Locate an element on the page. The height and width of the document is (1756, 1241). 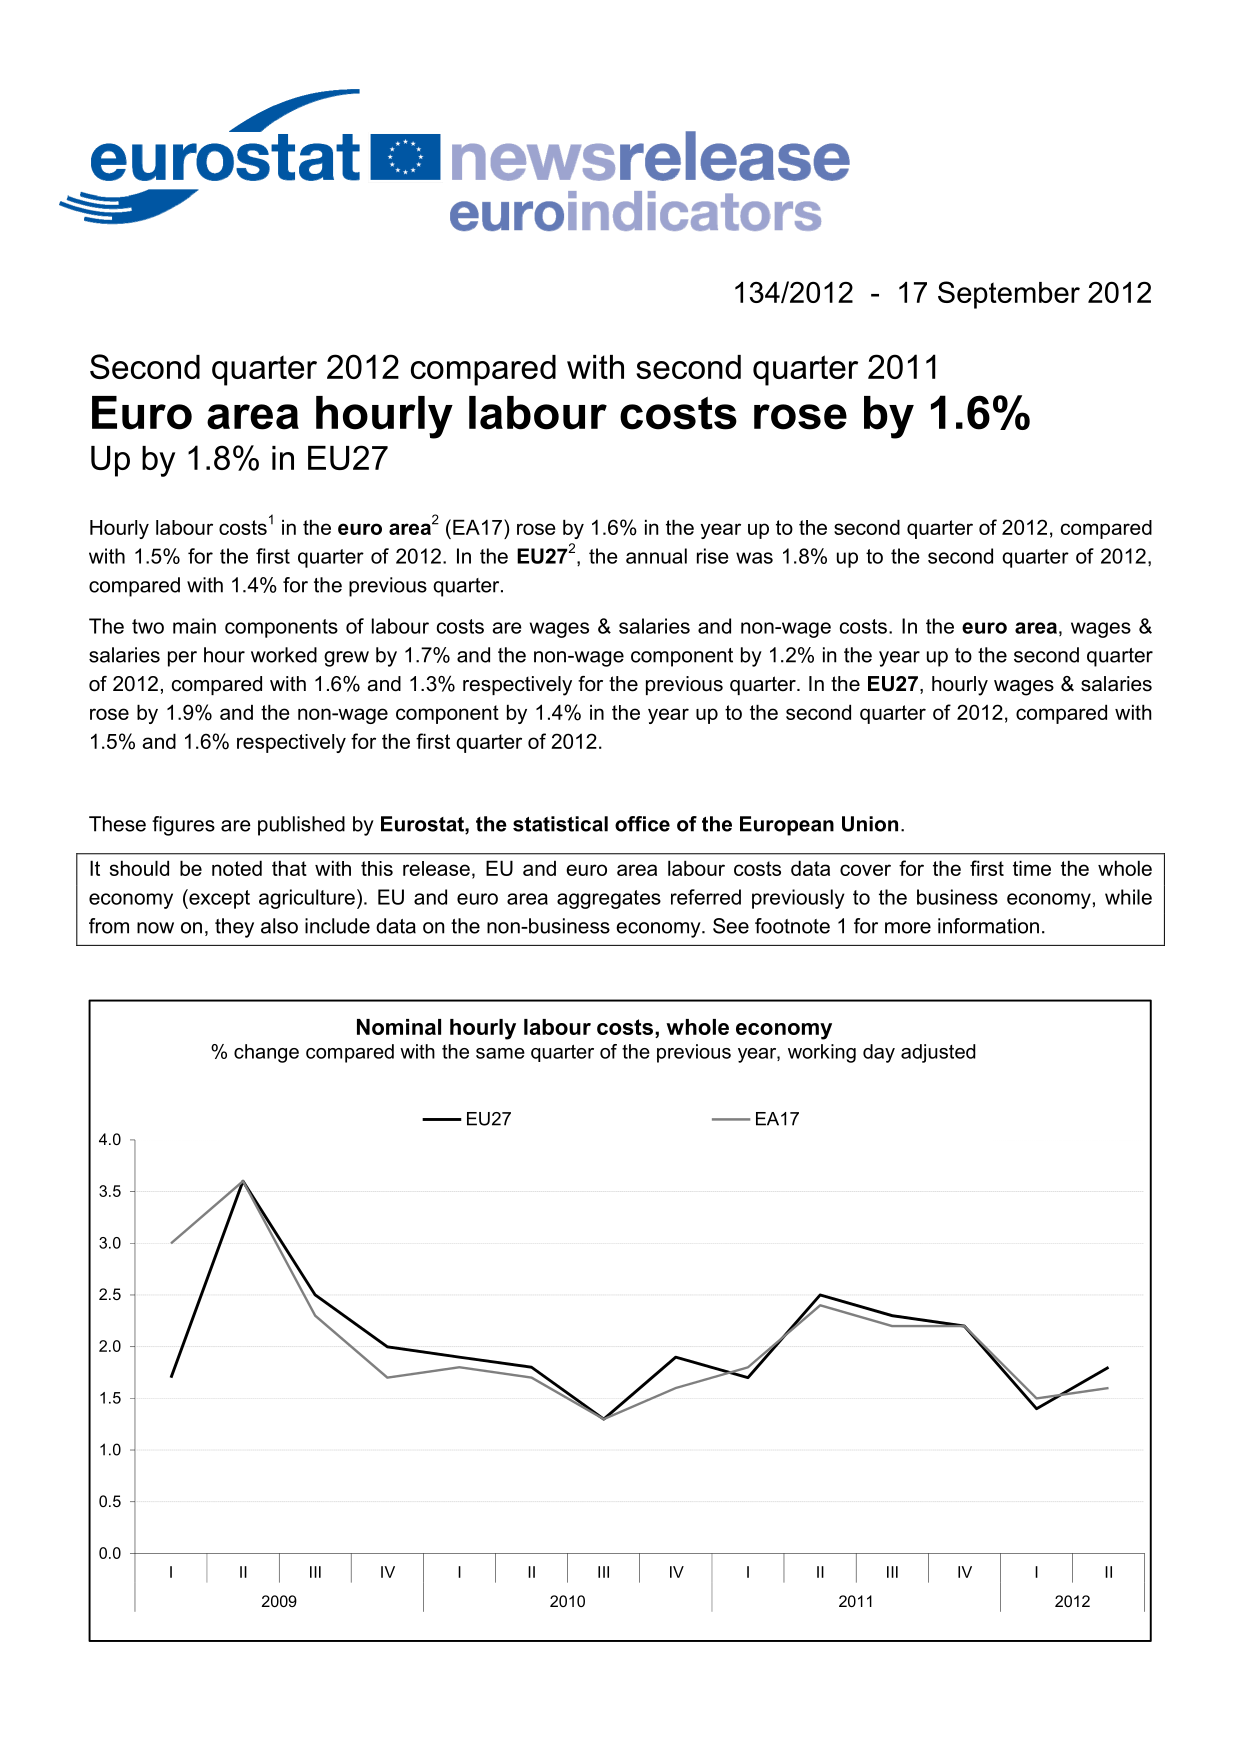
same is located at coordinates (500, 1053).
